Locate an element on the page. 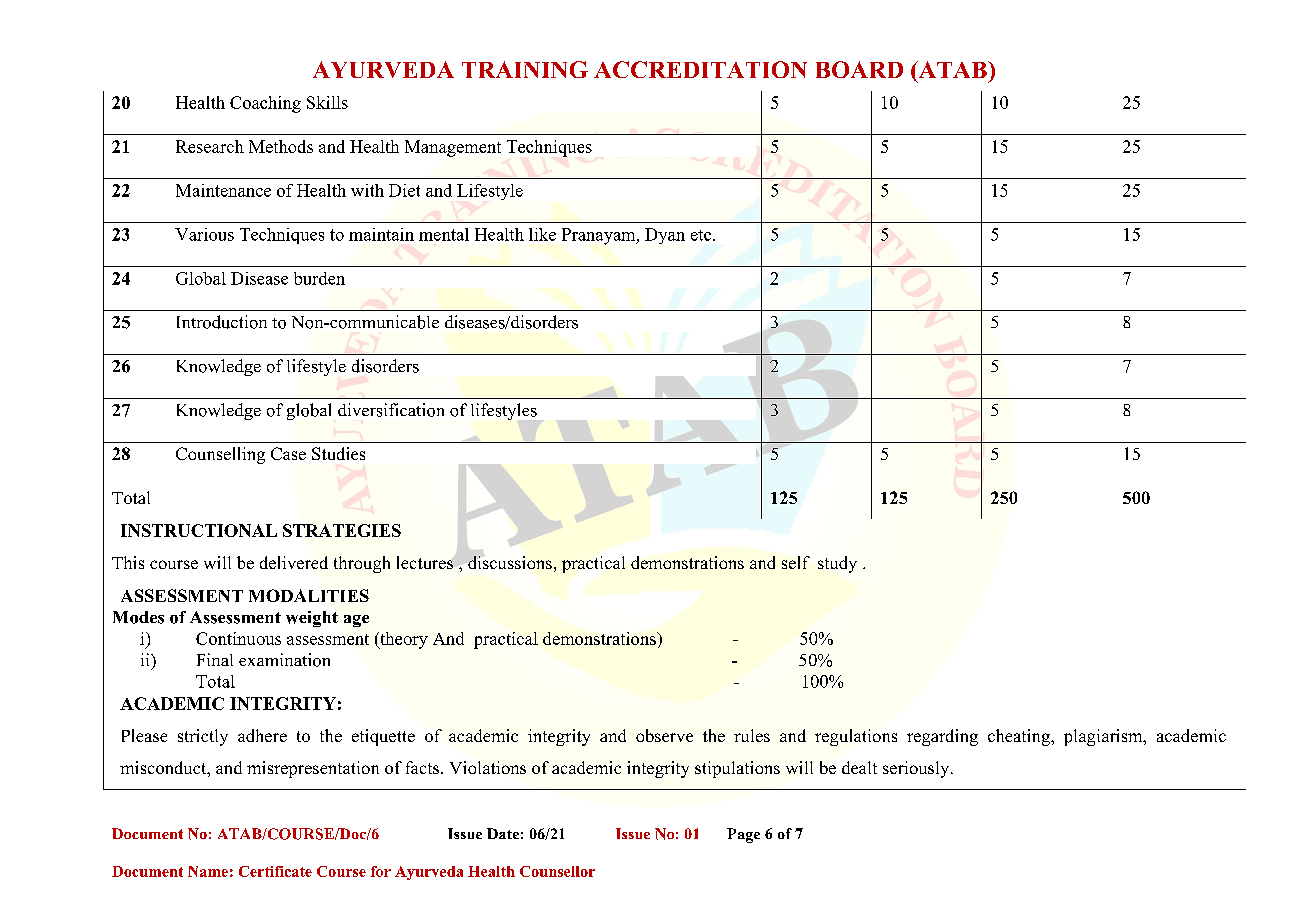 The image size is (1308, 924). Pranayam is located at coordinates (600, 236).
